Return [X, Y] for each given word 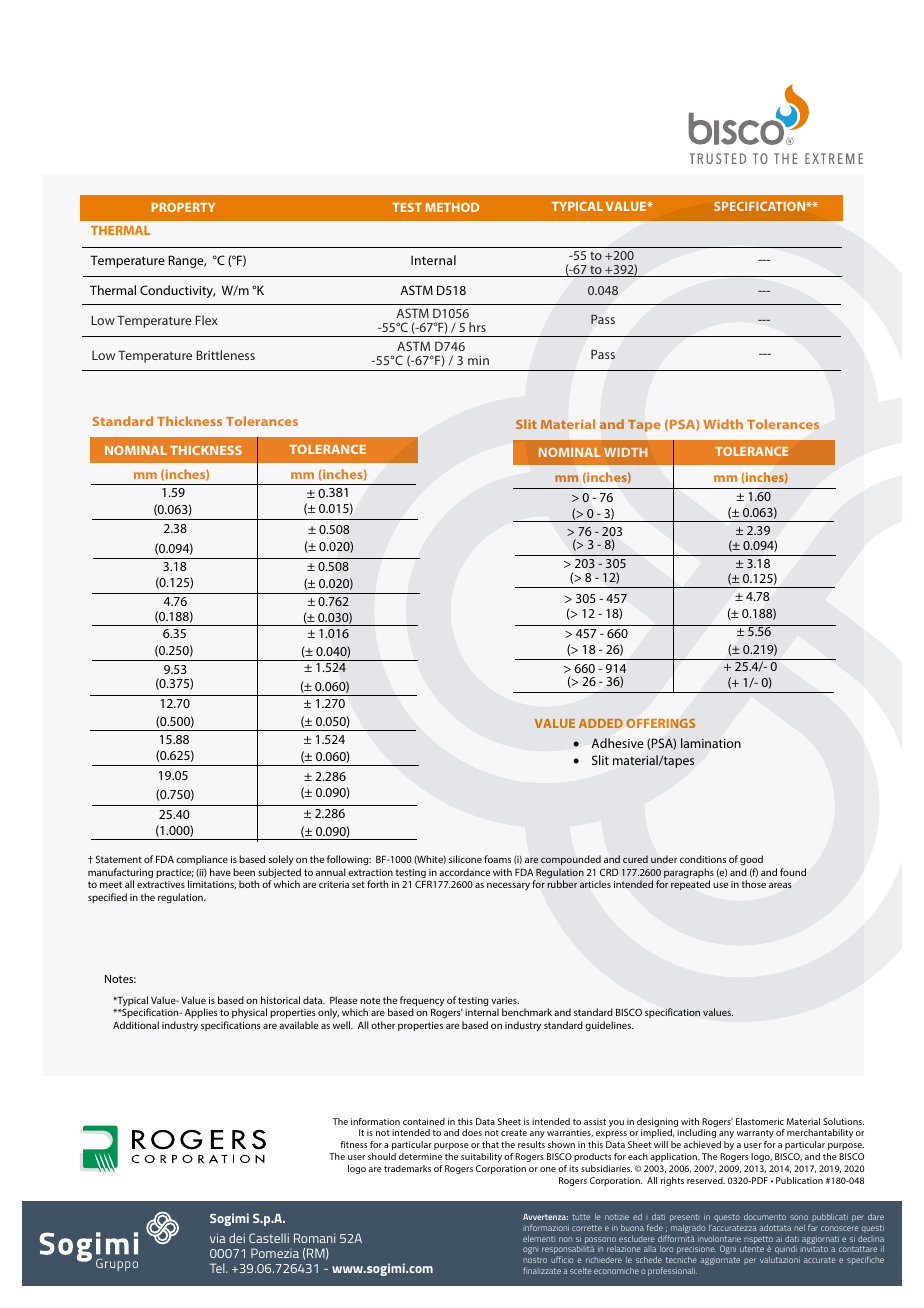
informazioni [546, 1227]
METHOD [452, 207]
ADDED [601, 723]
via [218, 1238]
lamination [711, 743]
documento [765, 1217]
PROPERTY [183, 207]
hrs [477, 327]
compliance [202, 860]
